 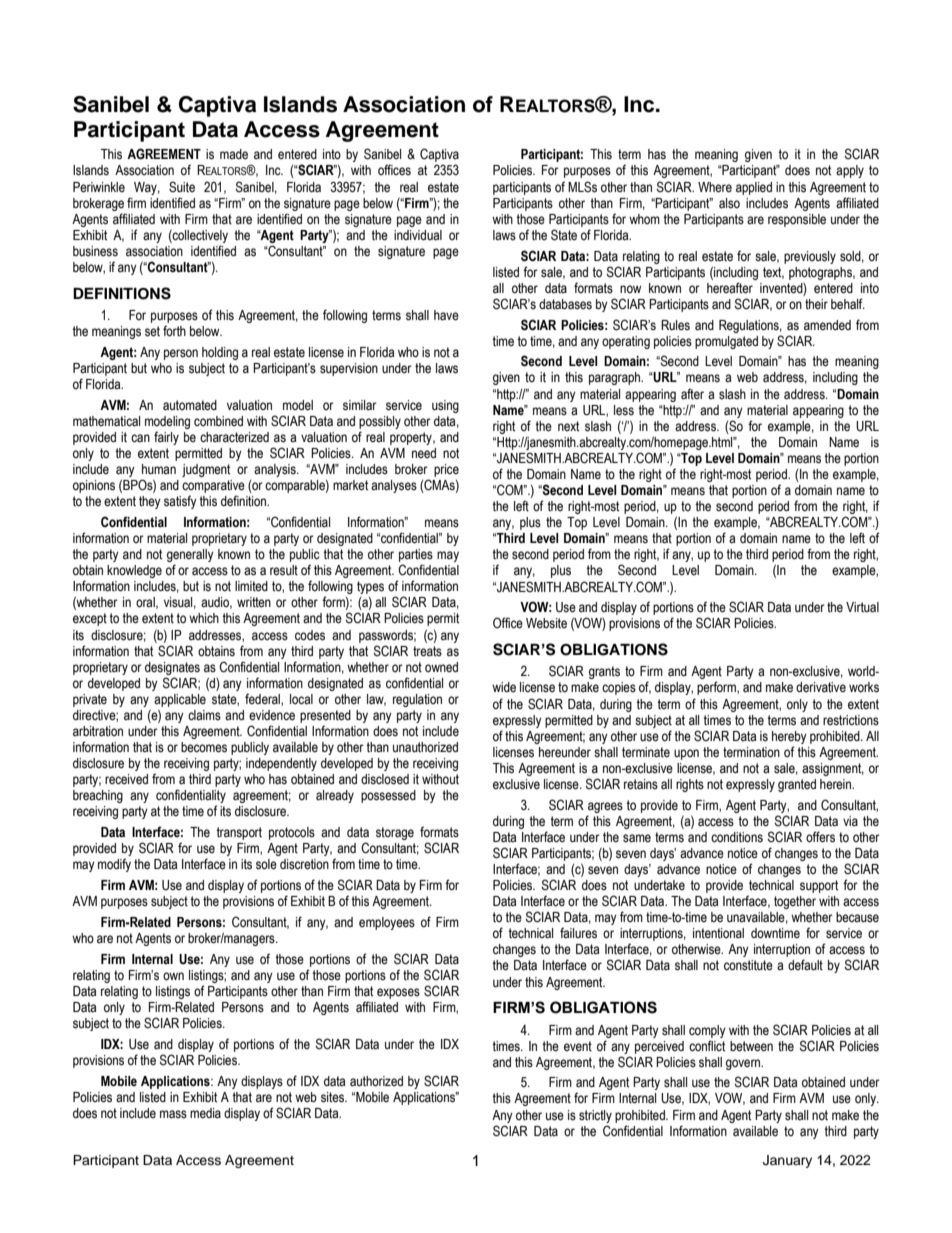 What do you see at coordinates (173, 1114) in the image?
I see `mass` at bounding box center [173, 1114].
